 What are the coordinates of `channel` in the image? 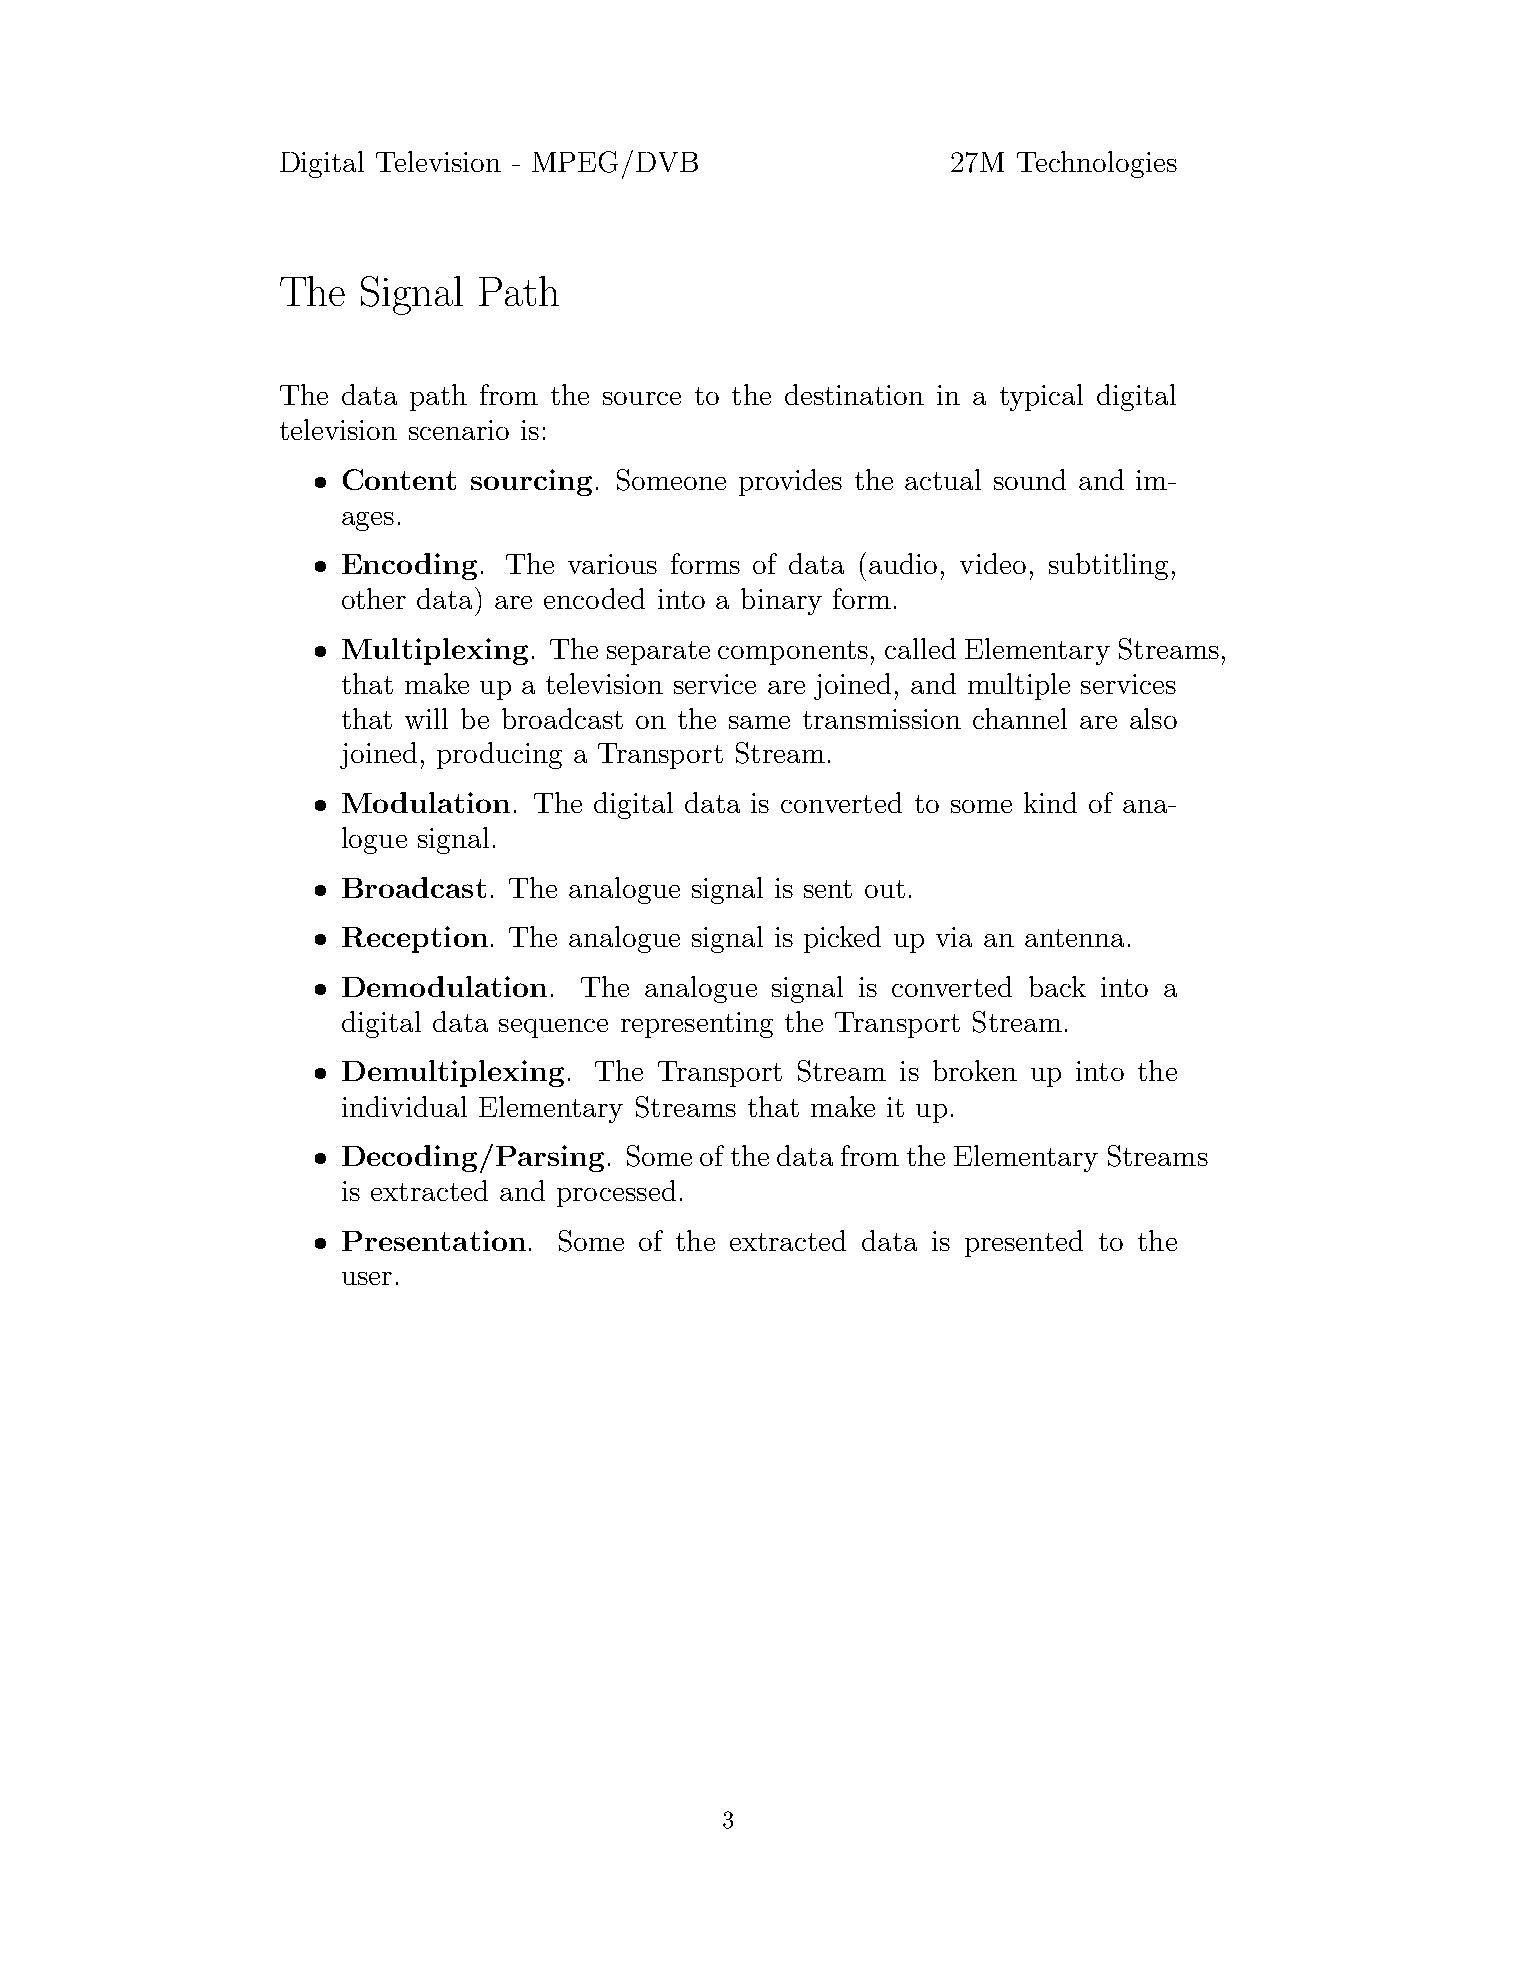 It's located at (1020, 718).
